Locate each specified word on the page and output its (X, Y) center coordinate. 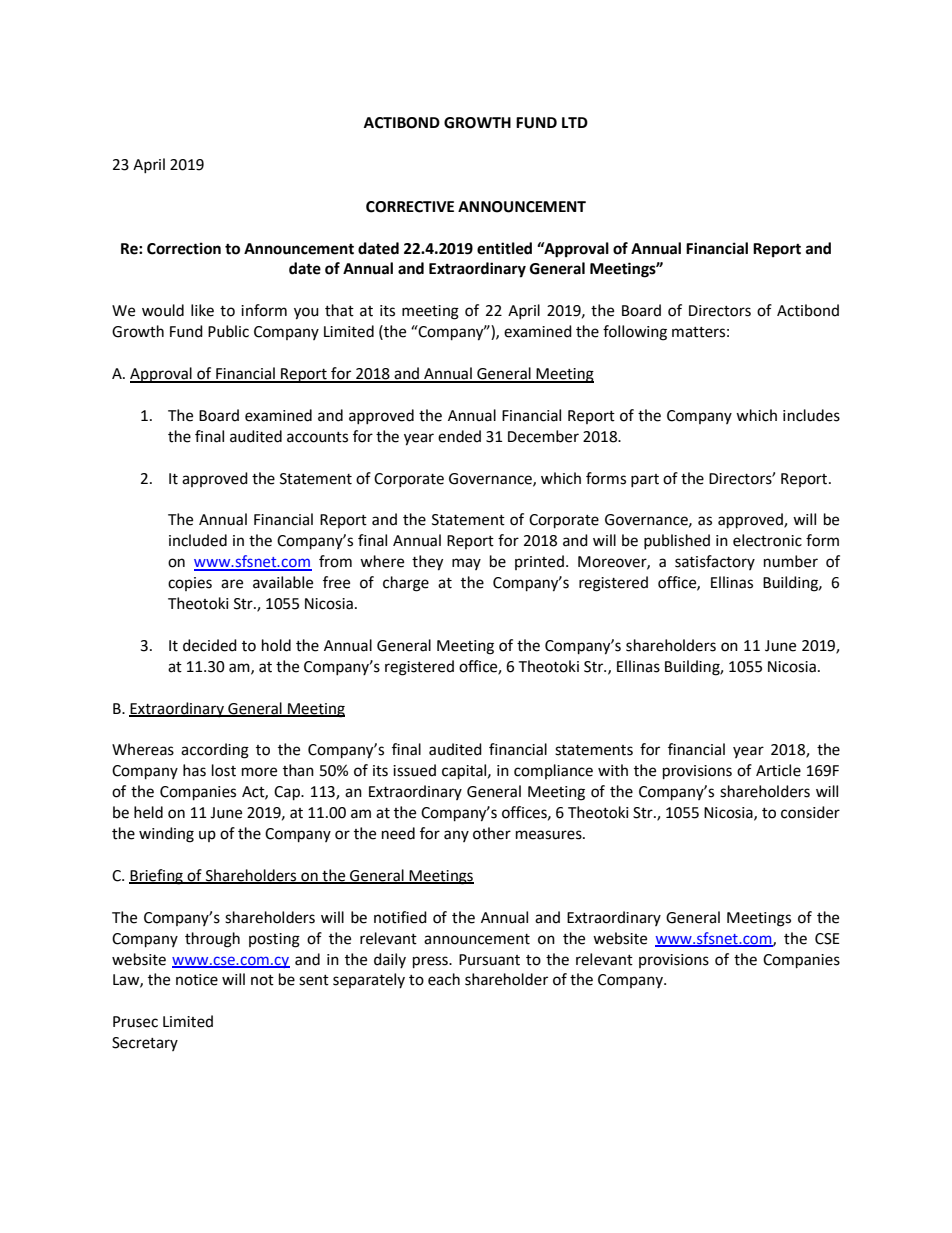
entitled (504, 248)
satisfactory (715, 562)
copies (190, 584)
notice (197, 980)
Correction (184, 248)
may (466, 564)
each (444, 979)
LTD (575, 122)
